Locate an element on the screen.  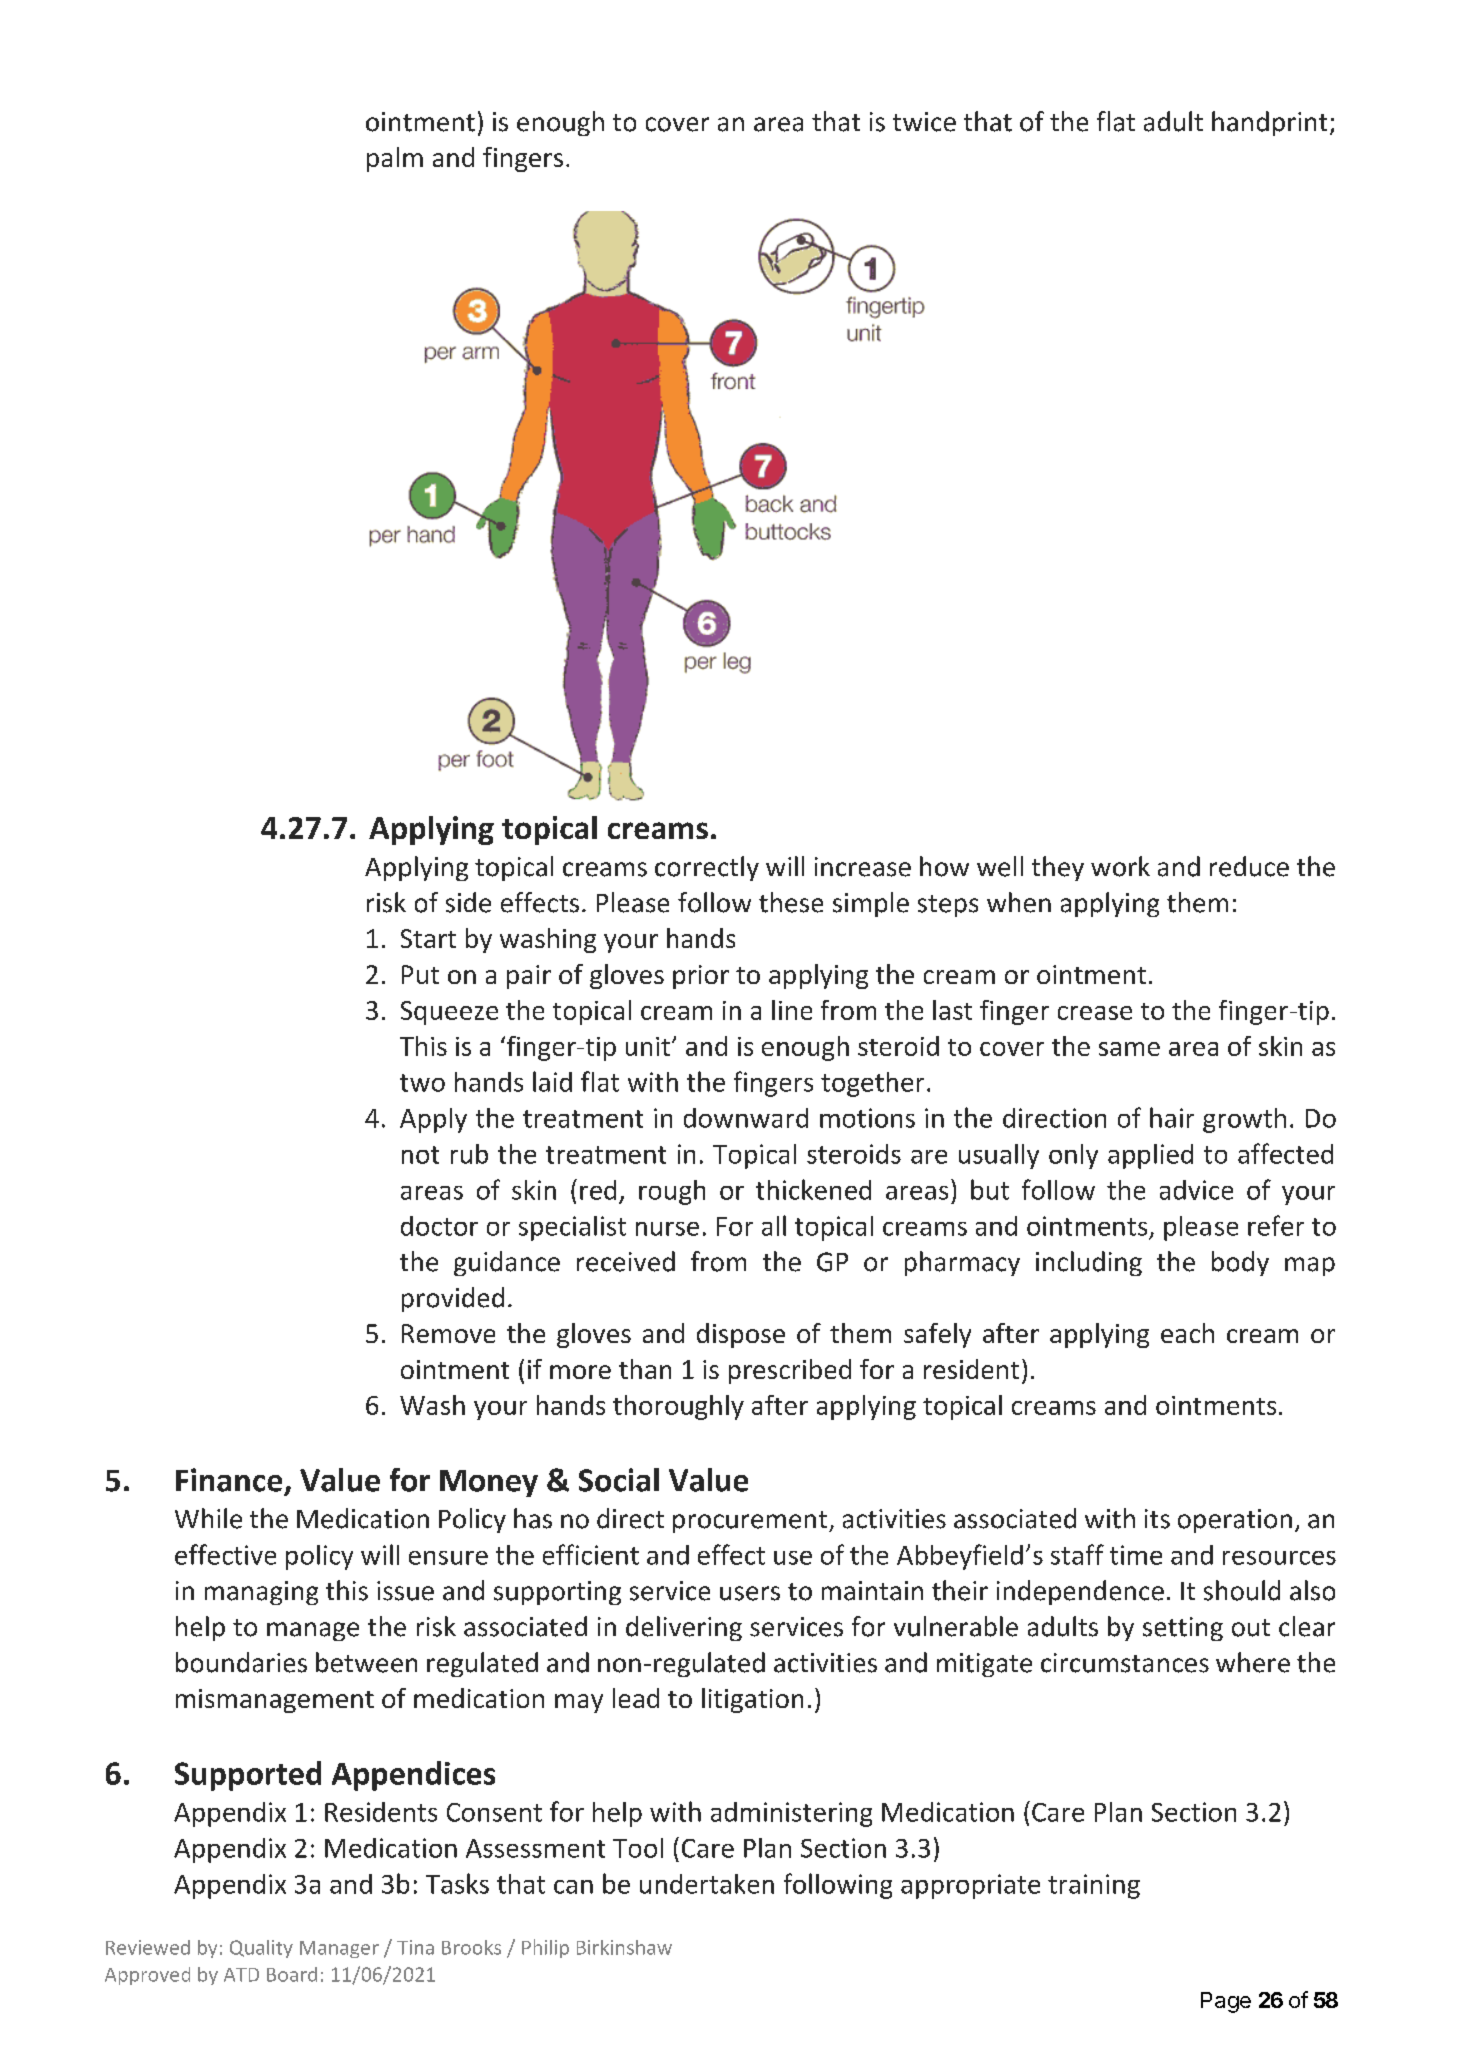
Start is located at coordinates (428, 938).
